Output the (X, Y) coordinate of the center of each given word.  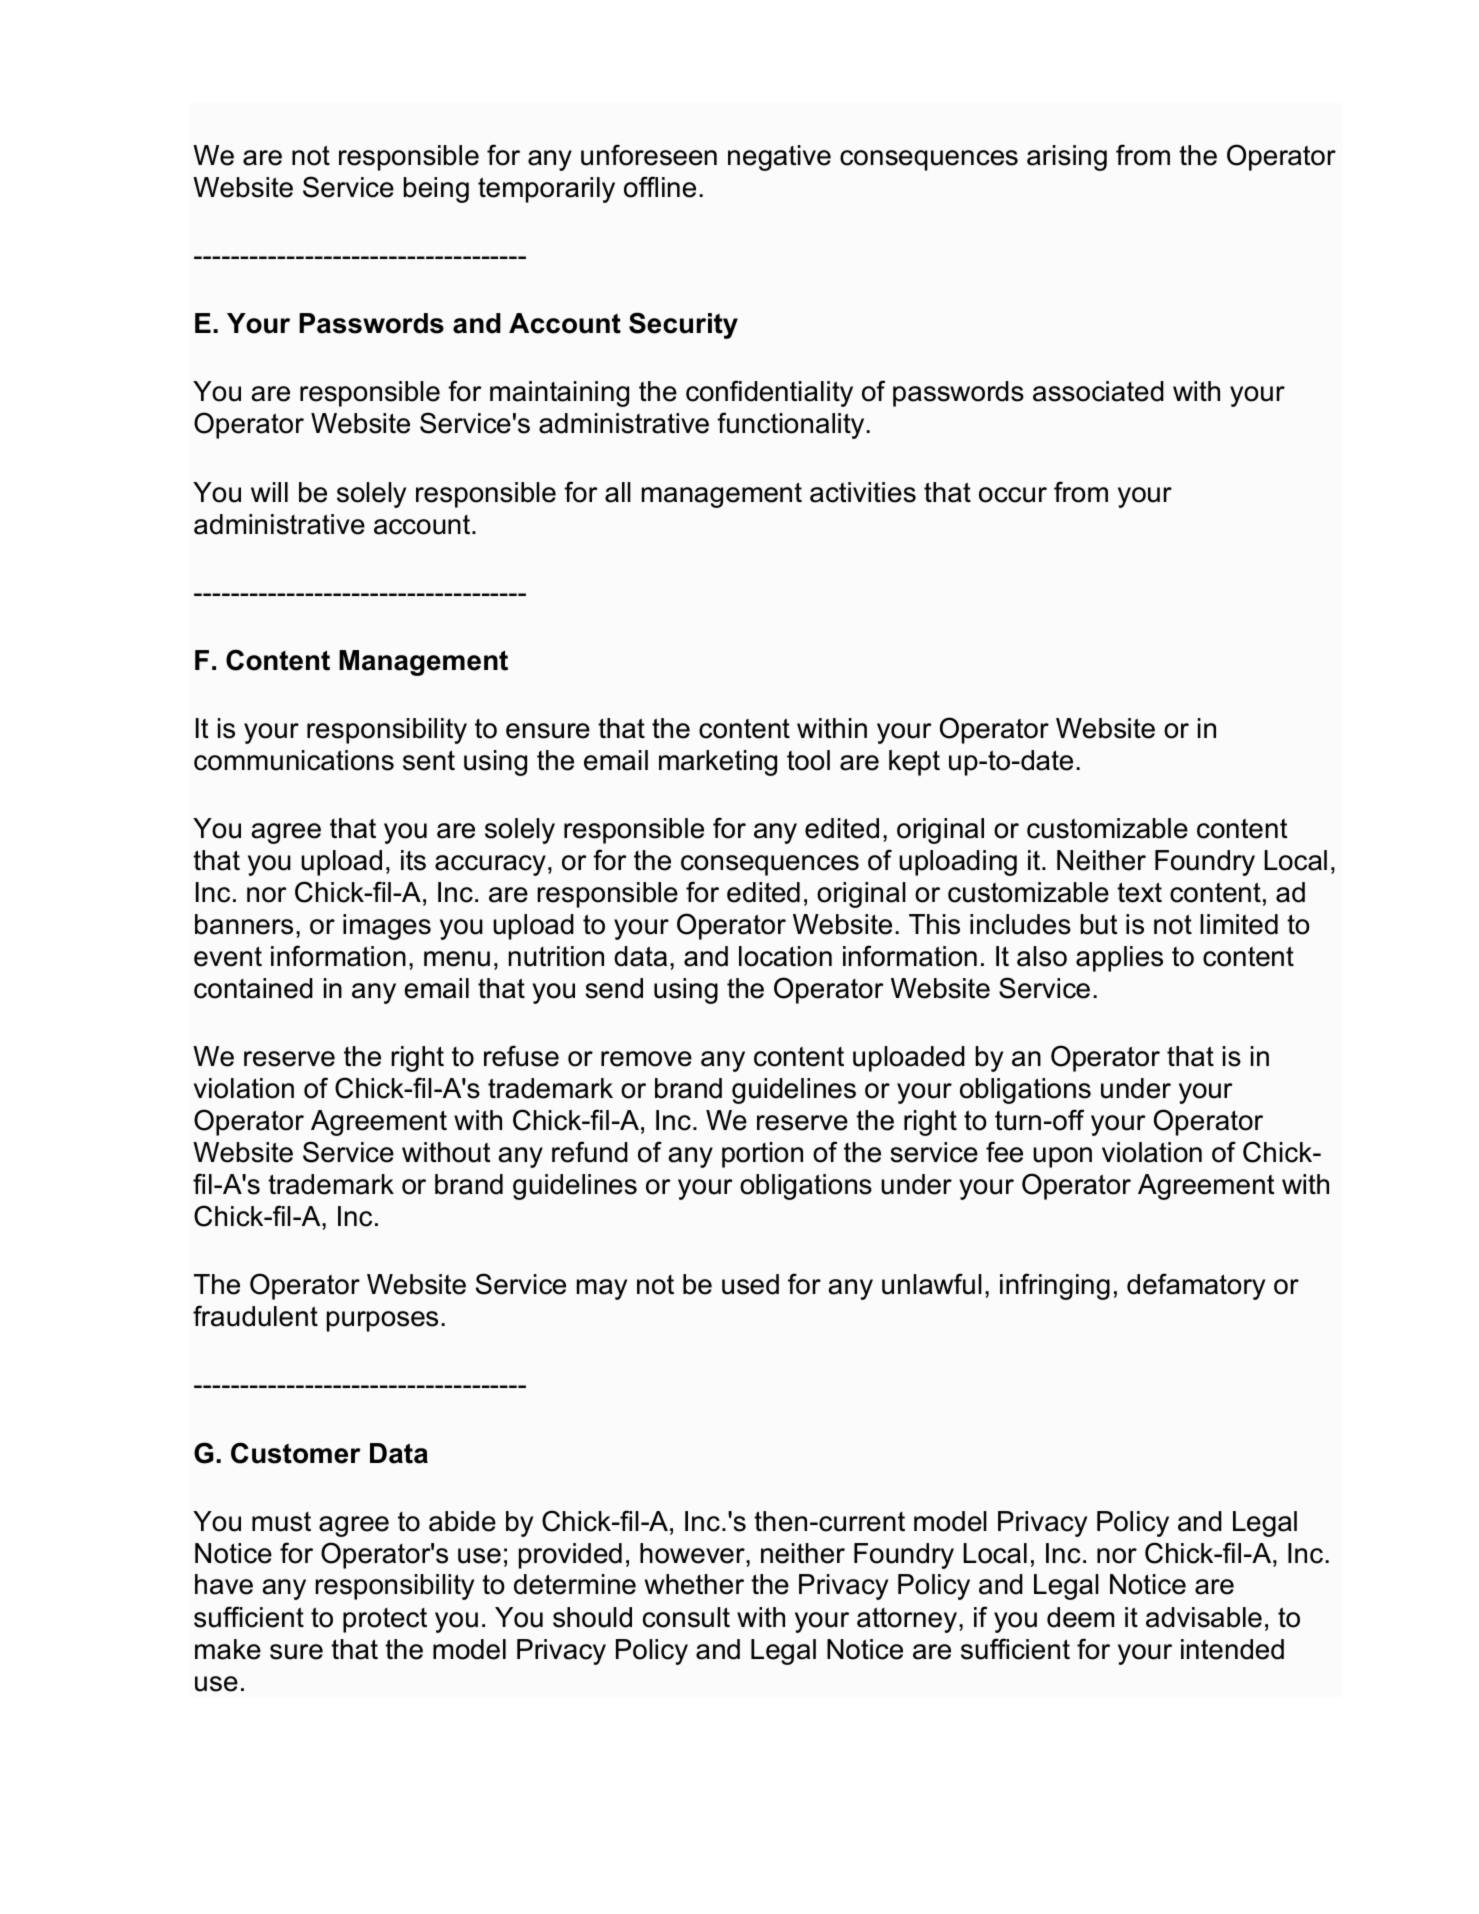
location (785, 956)
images (387, 927)
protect (385, 1620)
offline (660, 187)
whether (694, 1584)
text (1139, 892)
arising (1067, 158)
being (436, 190)
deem (1080, 1617)
